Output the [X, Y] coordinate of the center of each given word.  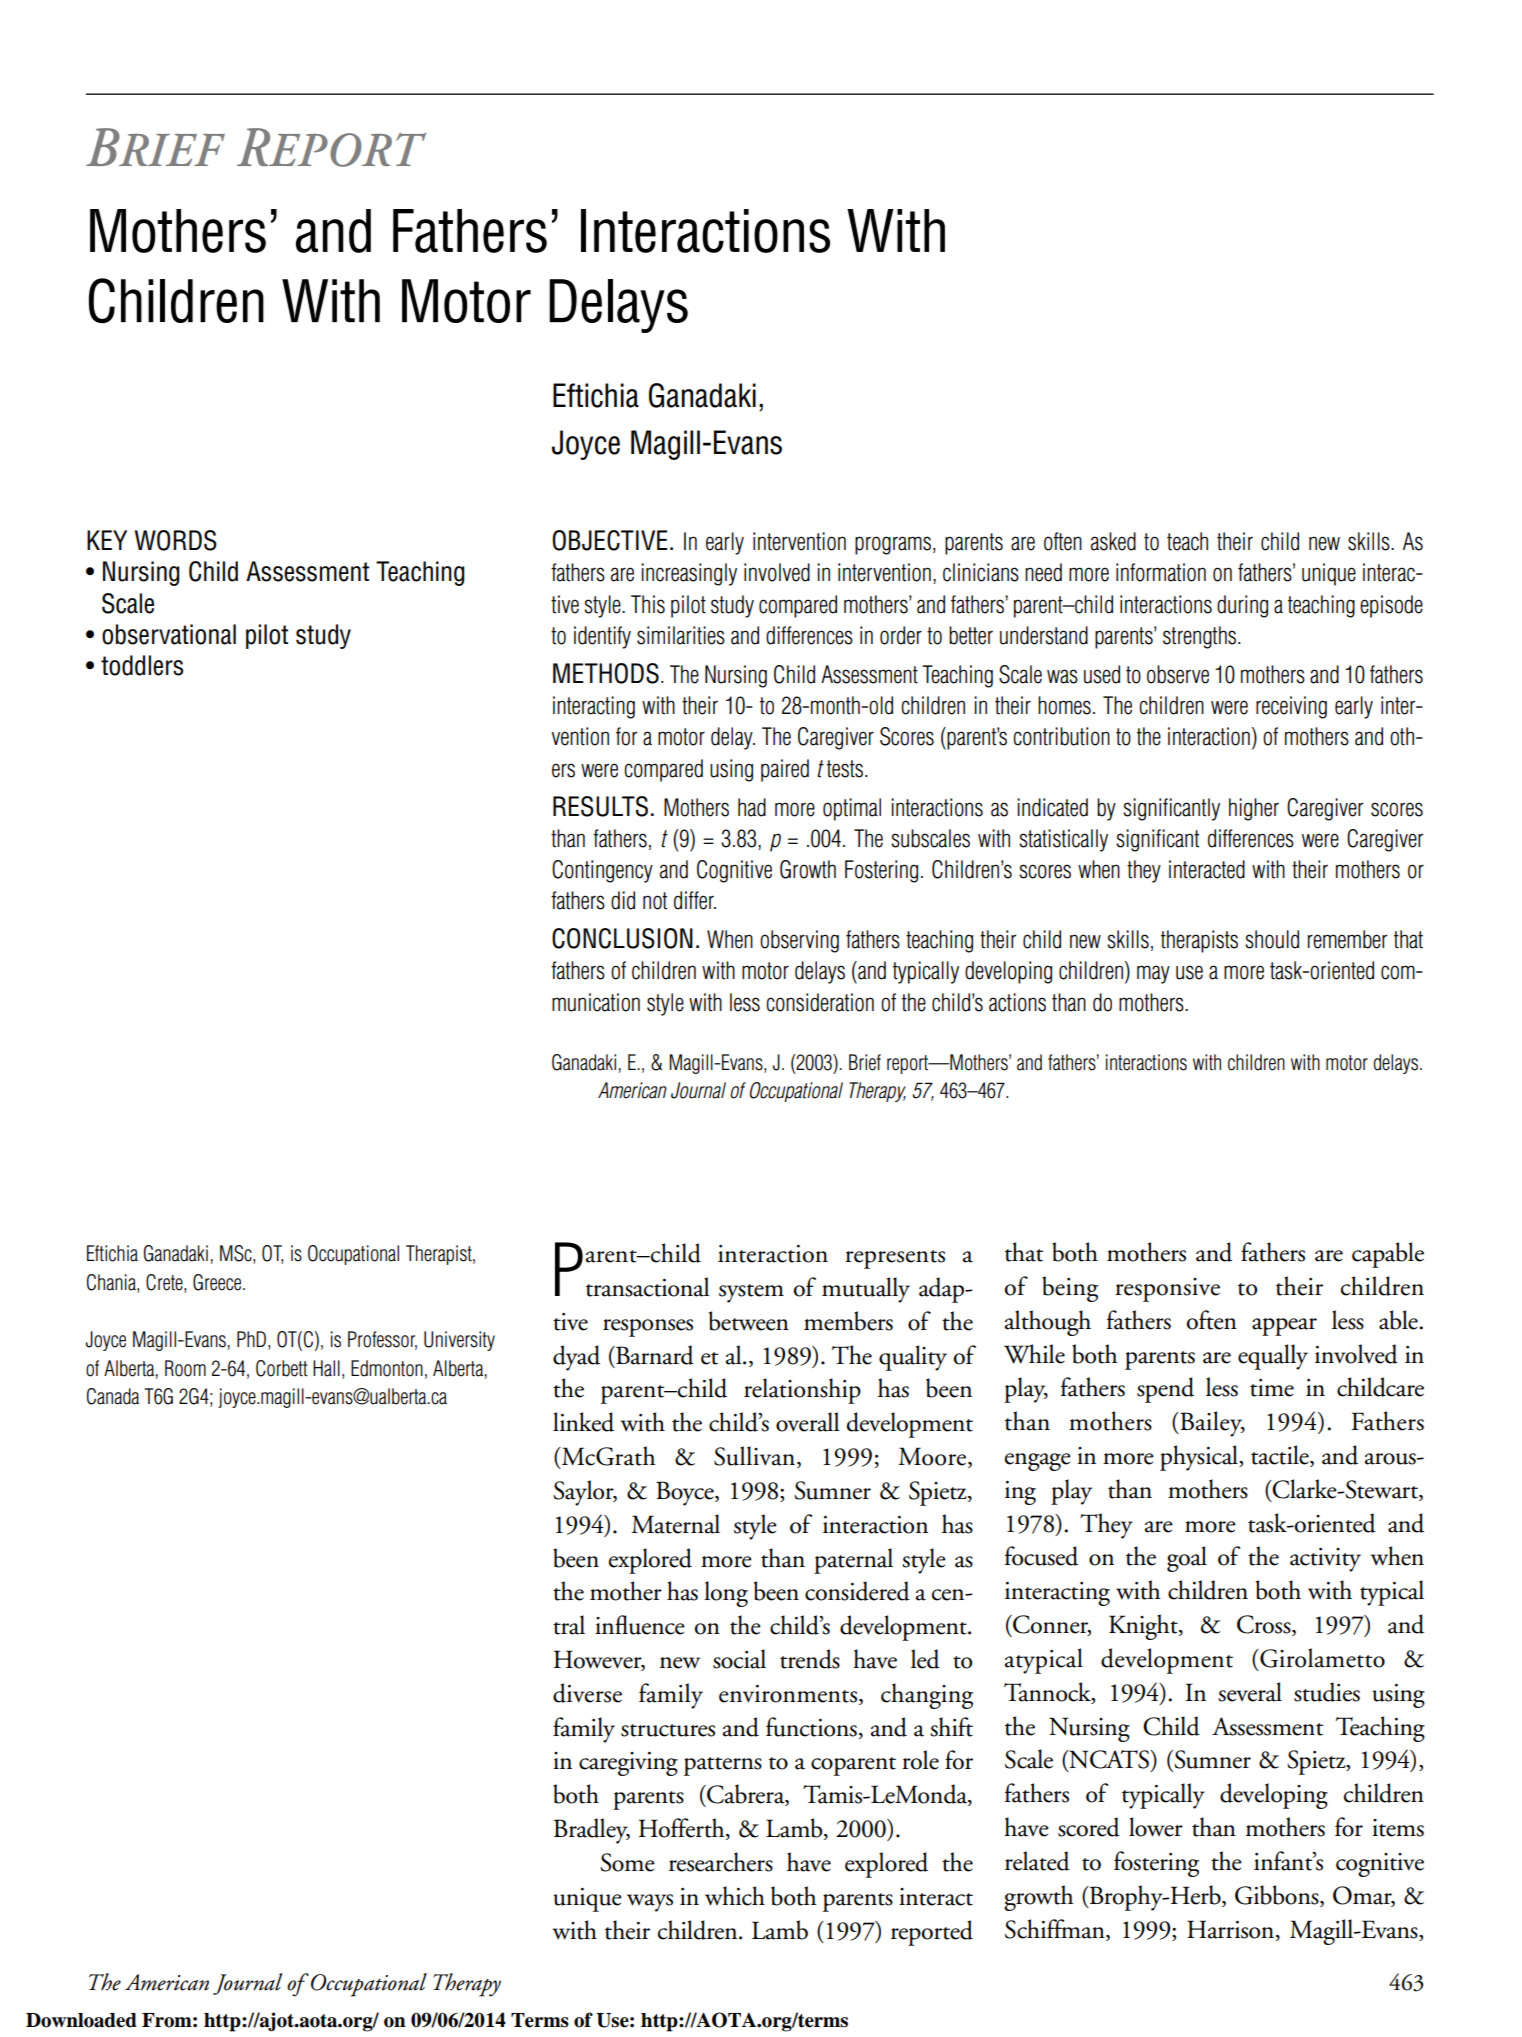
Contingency [602, 871]
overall [807, 1422]
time [1272, 1388]
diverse [587, 1693]
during [1242, 606]
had [752, 807]
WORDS [176, 540]
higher [1254, 809]
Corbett [282, 1368]
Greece [218, 1282]
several [1250, 1692]
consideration [820, 1002]
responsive [1167, 1290]
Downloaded [81, 2020]
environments [789, 1695]
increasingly [689, 574]
